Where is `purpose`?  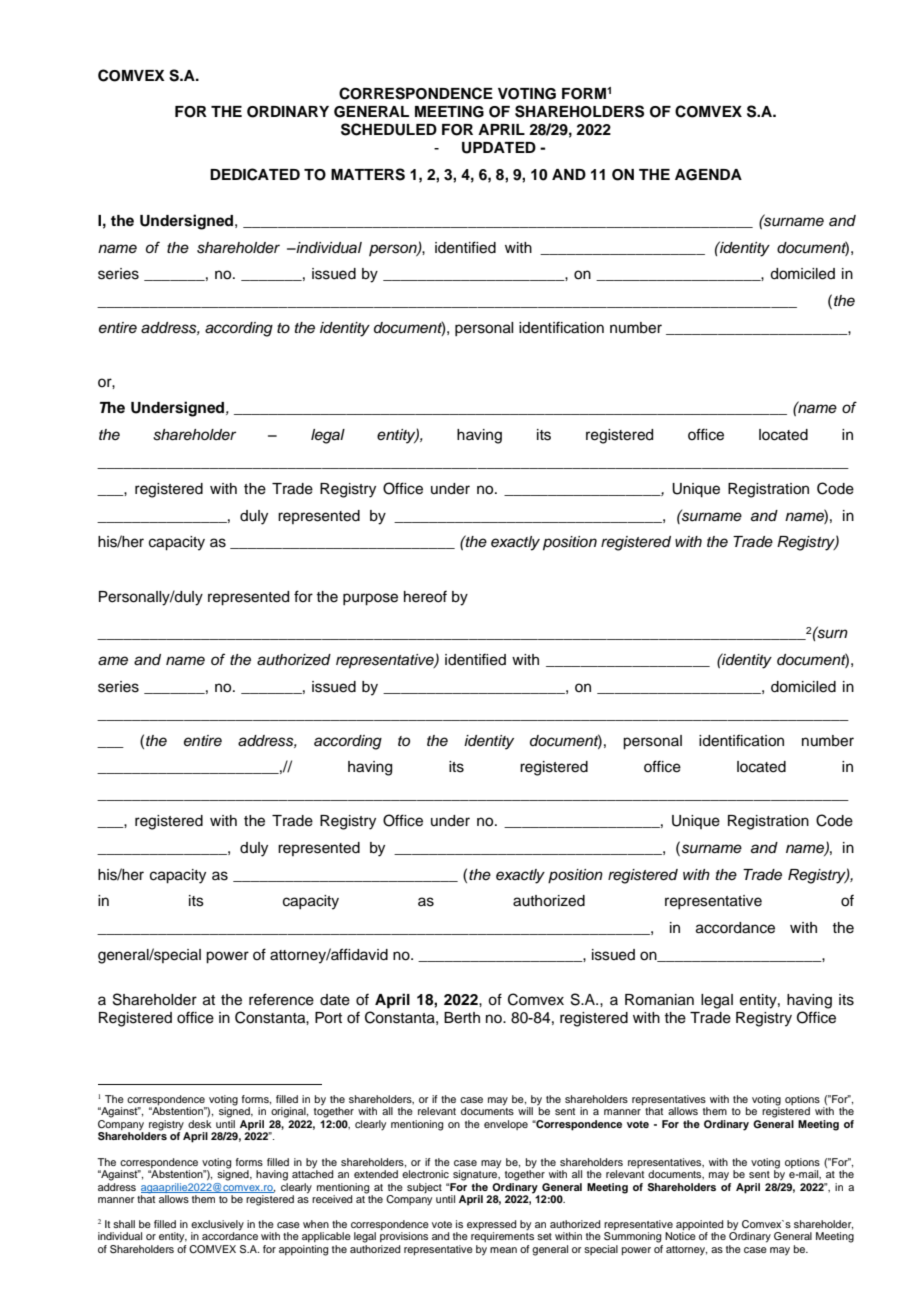 purpose is located at coordinates (370, 599).
